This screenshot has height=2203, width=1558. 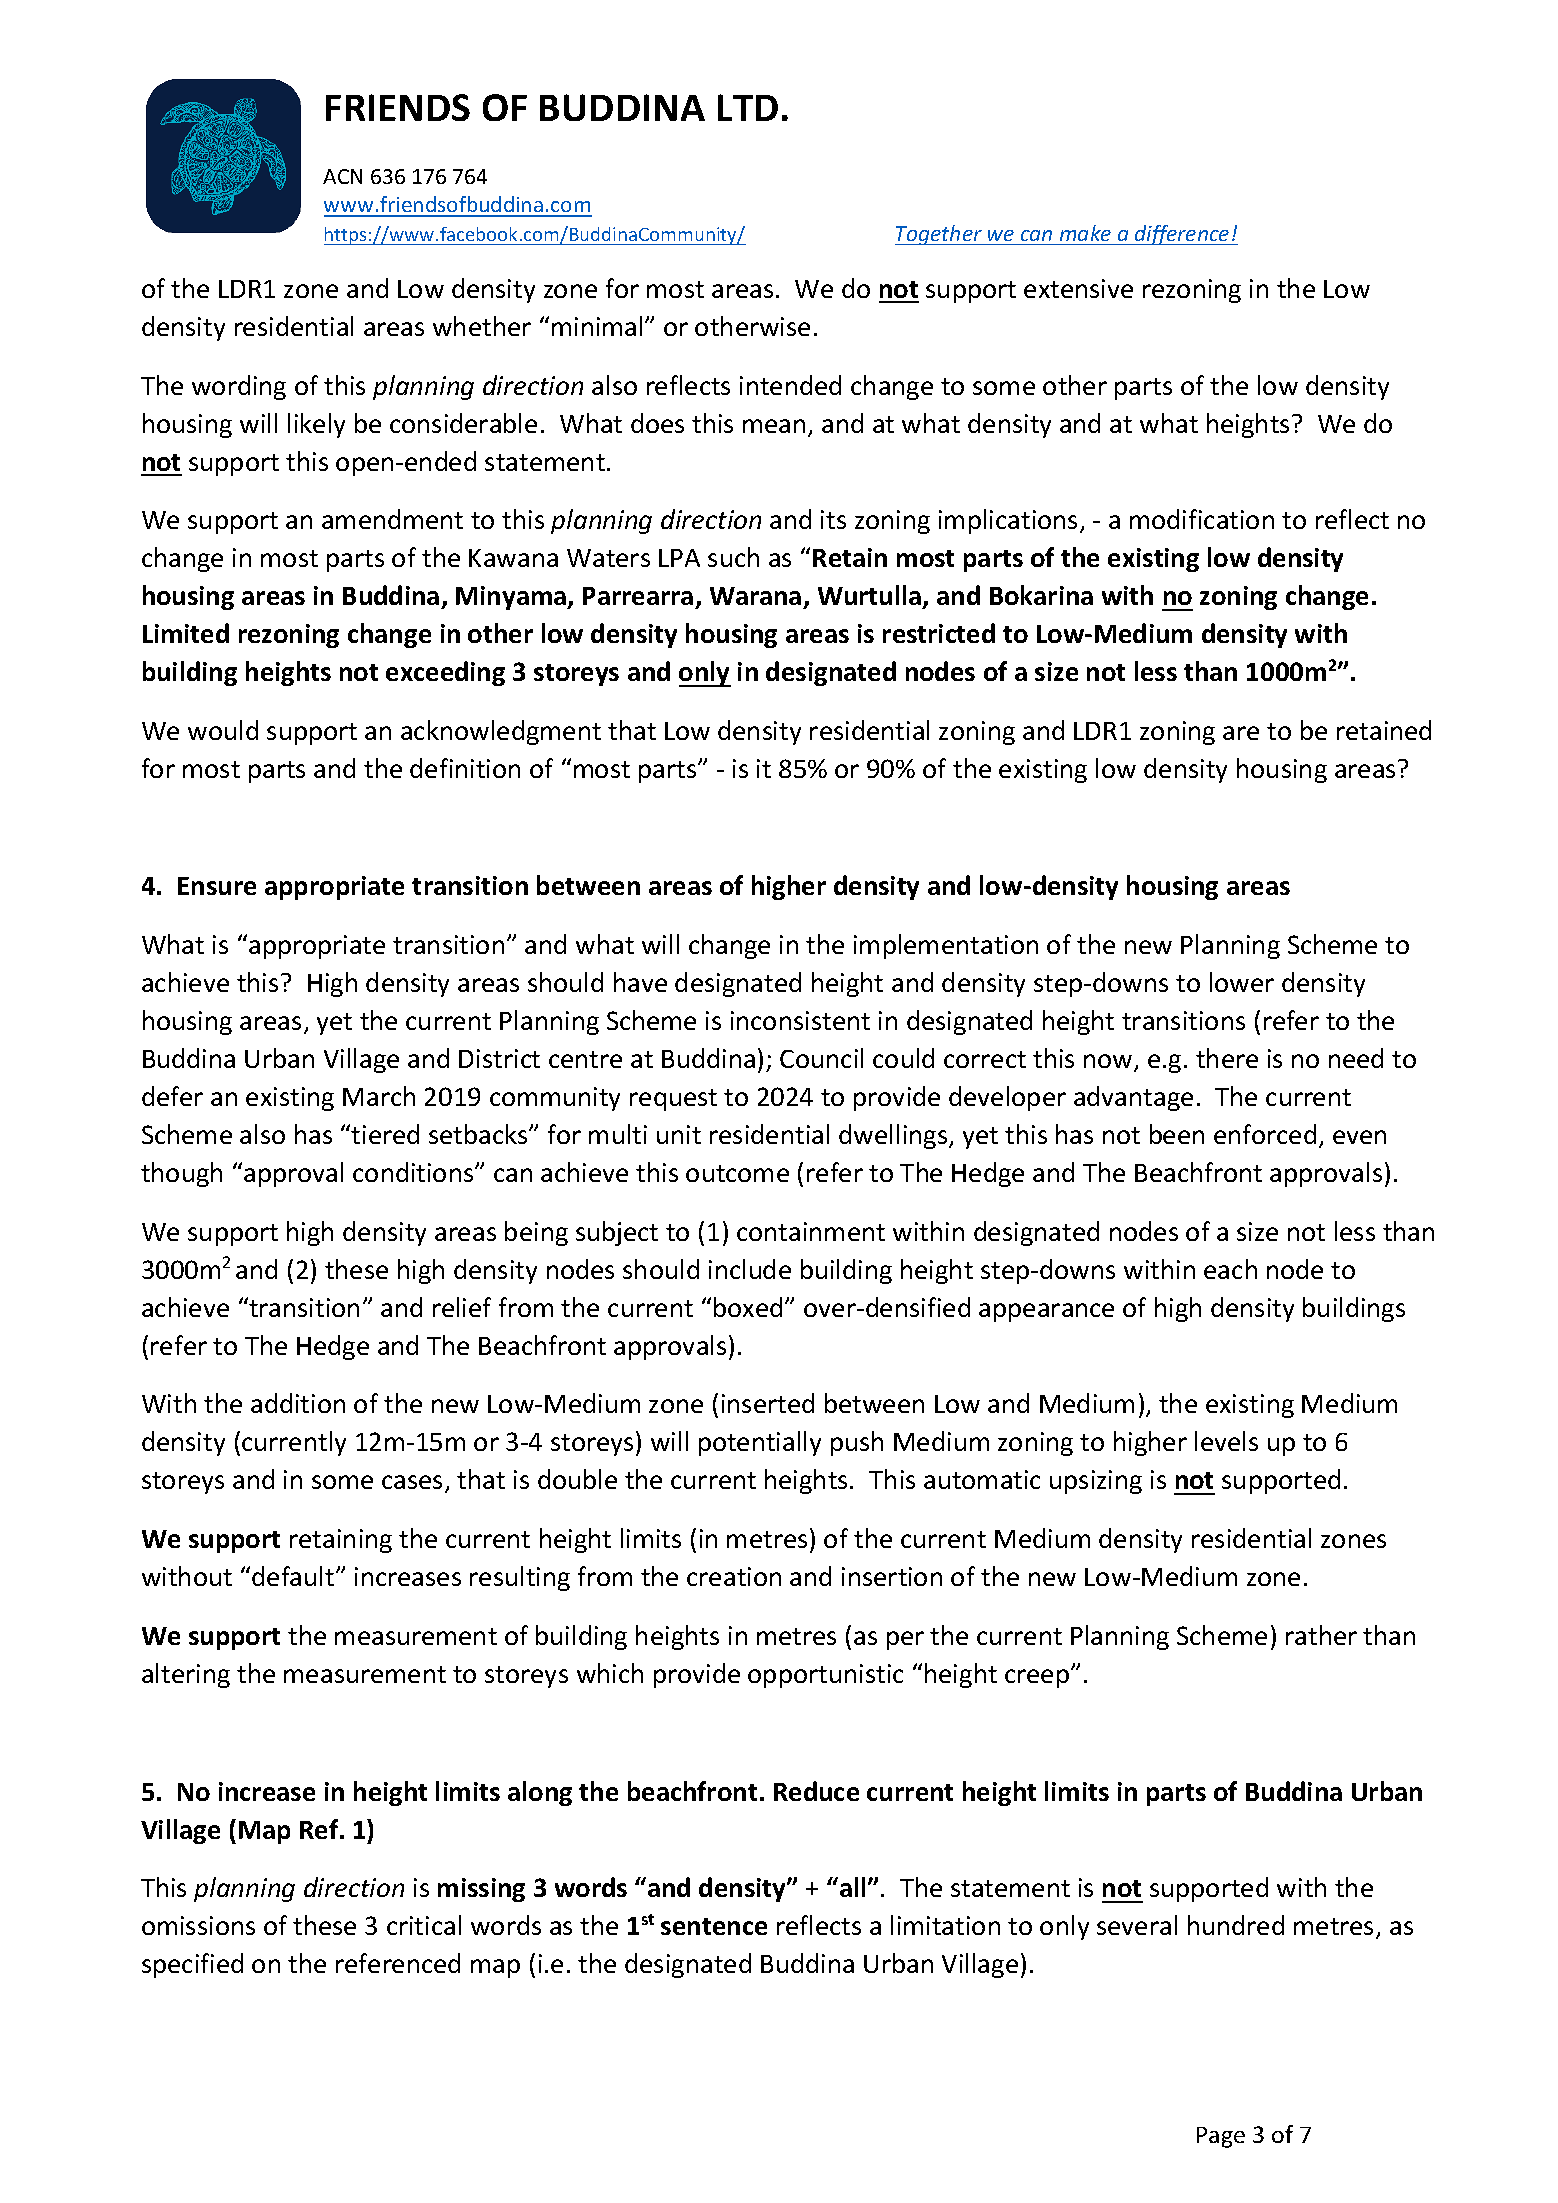 I want to click on specified, so click(x=192, y=1965).
